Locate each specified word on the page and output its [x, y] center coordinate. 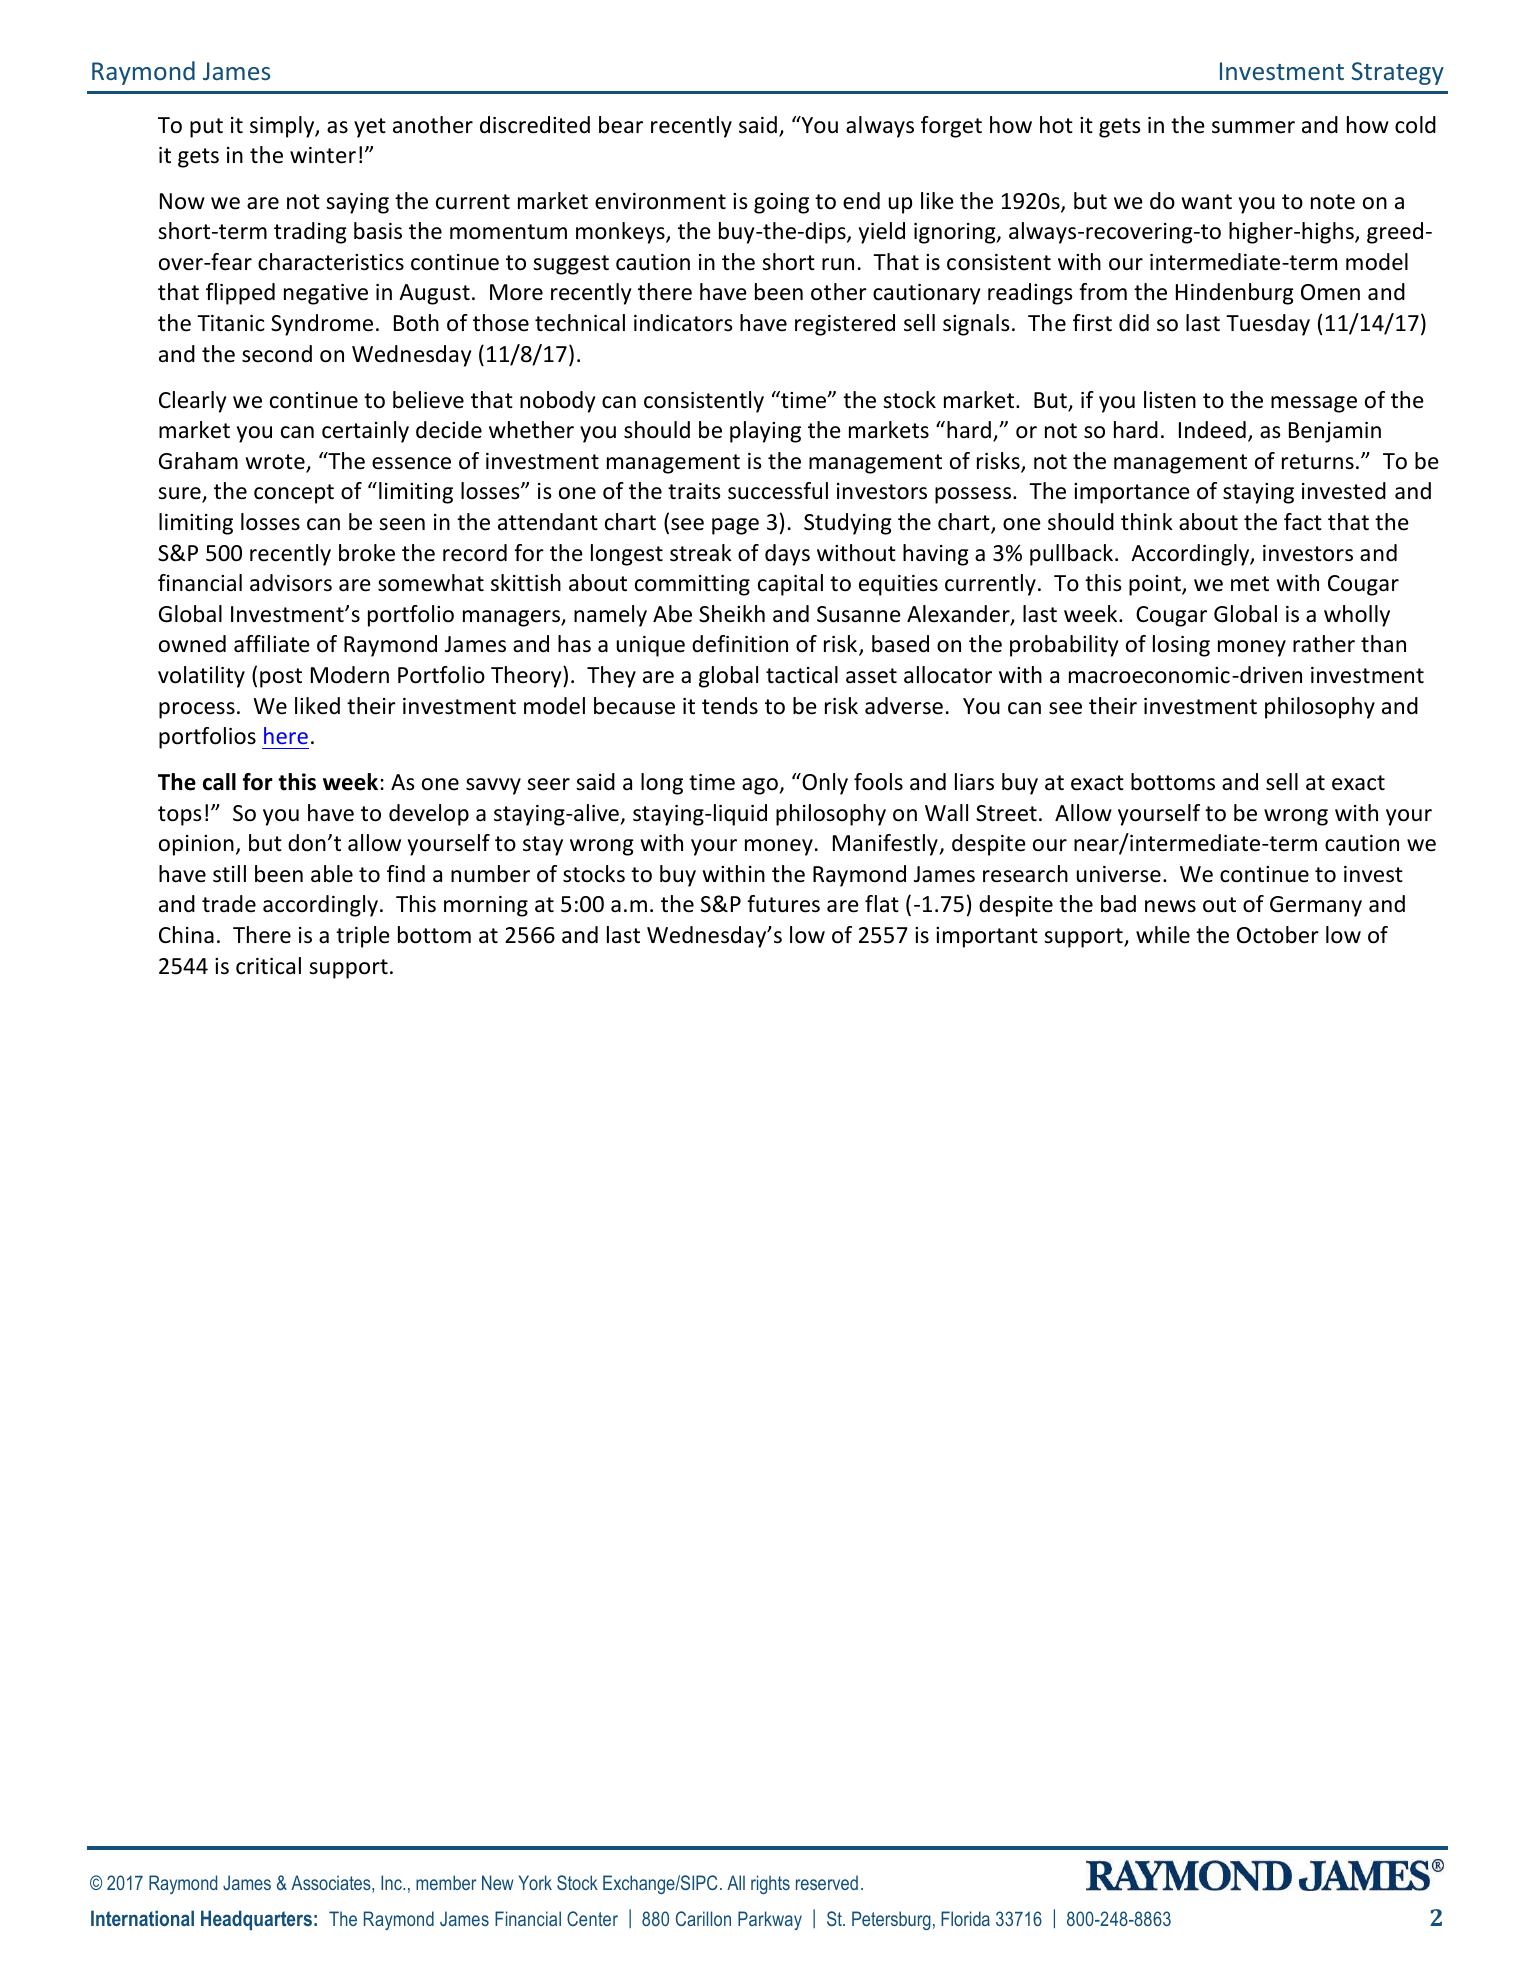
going [781, 203]
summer [1253, 127]
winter [323, 155]
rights [770, 1884]
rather [1324, 644]
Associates [332, 1884]
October [1278, 935]
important [987, 937]
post [281, 678]
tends [730, 706]
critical [268, 966]
